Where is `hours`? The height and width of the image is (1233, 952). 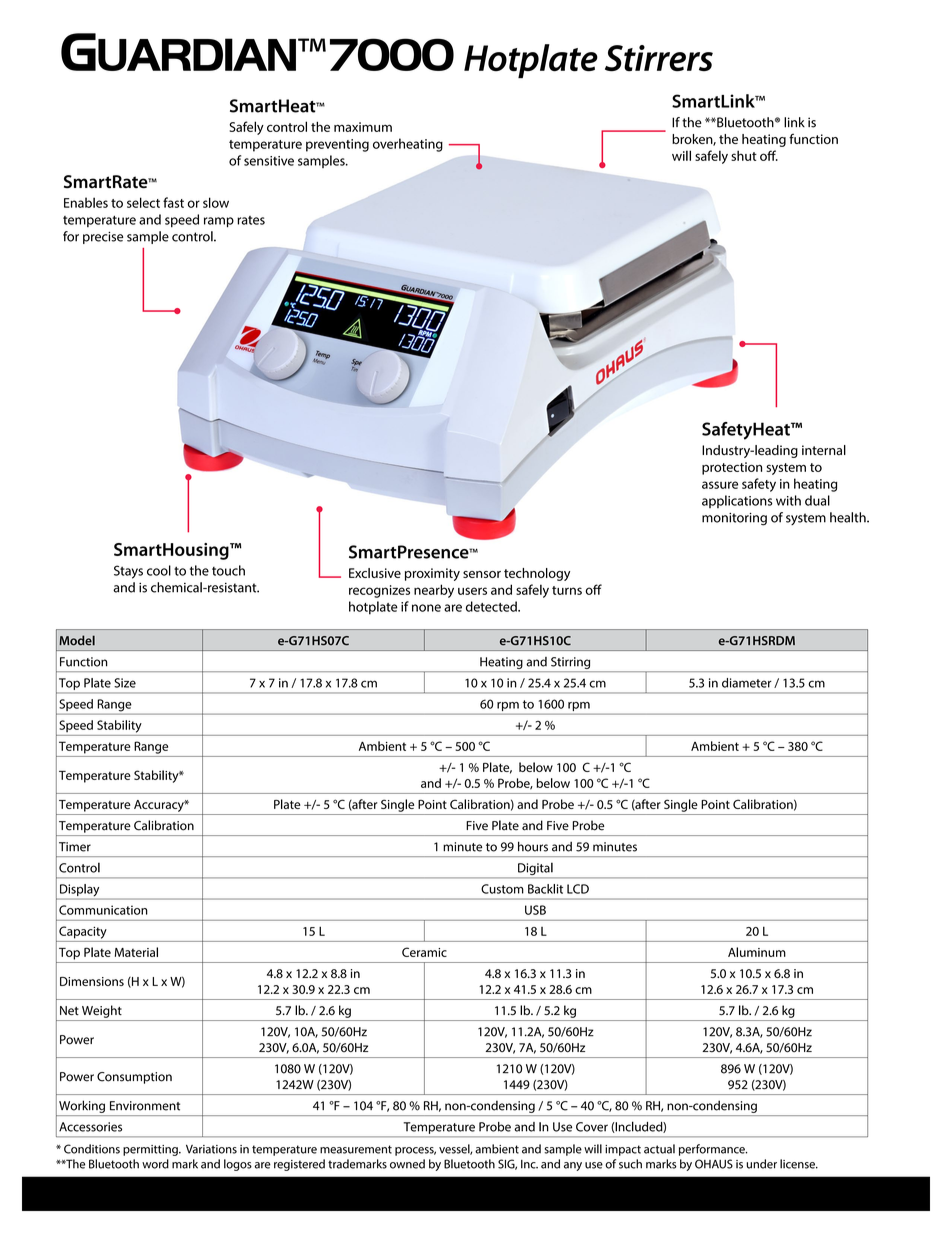
hours is located at coordinates (533, 846).
